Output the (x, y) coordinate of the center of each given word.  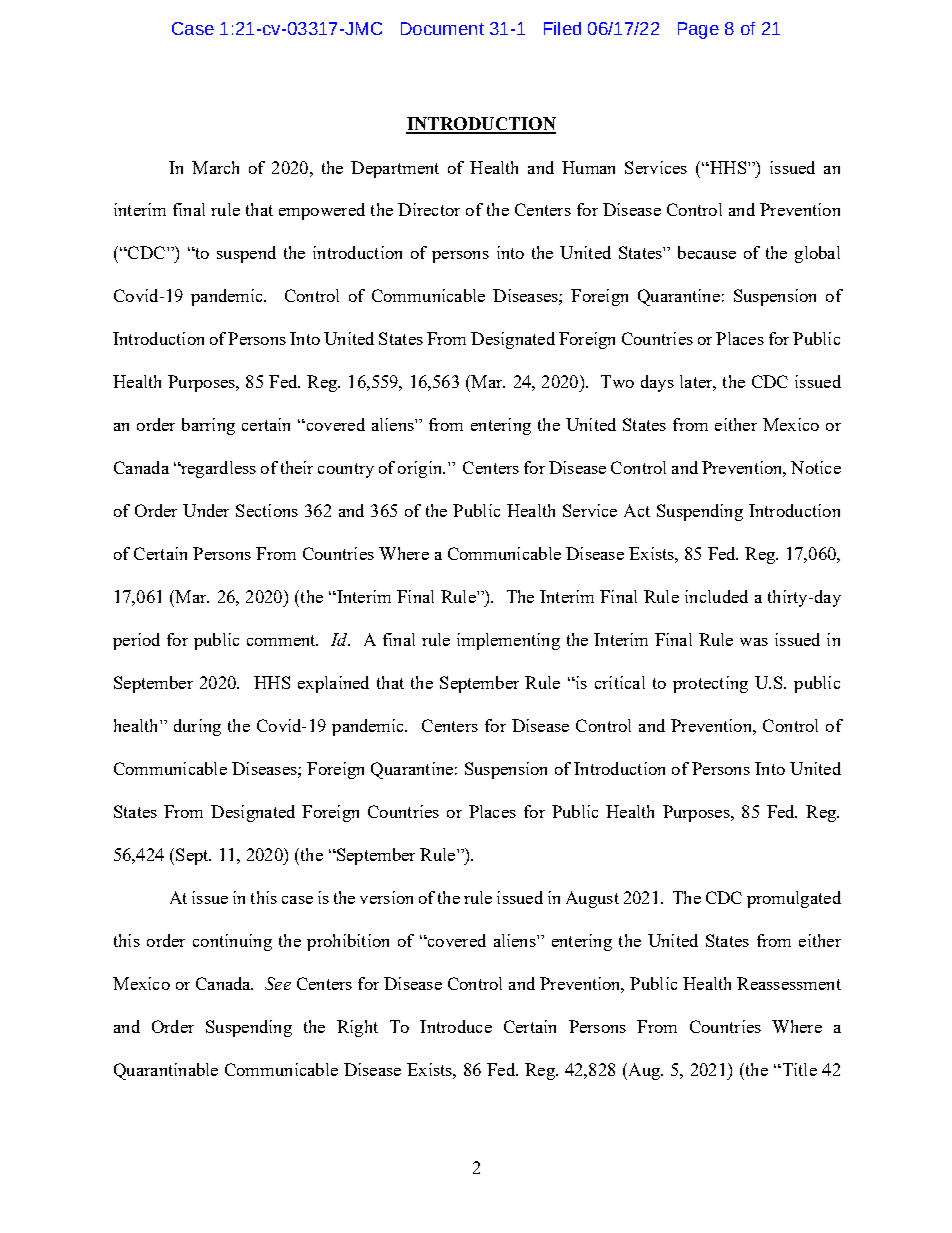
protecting (710, 684)
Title (798, 1069)
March (215, 167)
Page (698, 30)
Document (442, 28)
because (707, 252)
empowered (322, 211)
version (386, 897)
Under (206, 510)
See (278, 983)
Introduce (456, 1026)
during (197, 727)
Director (429, 209)
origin (421, 469)
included (716, 596)
